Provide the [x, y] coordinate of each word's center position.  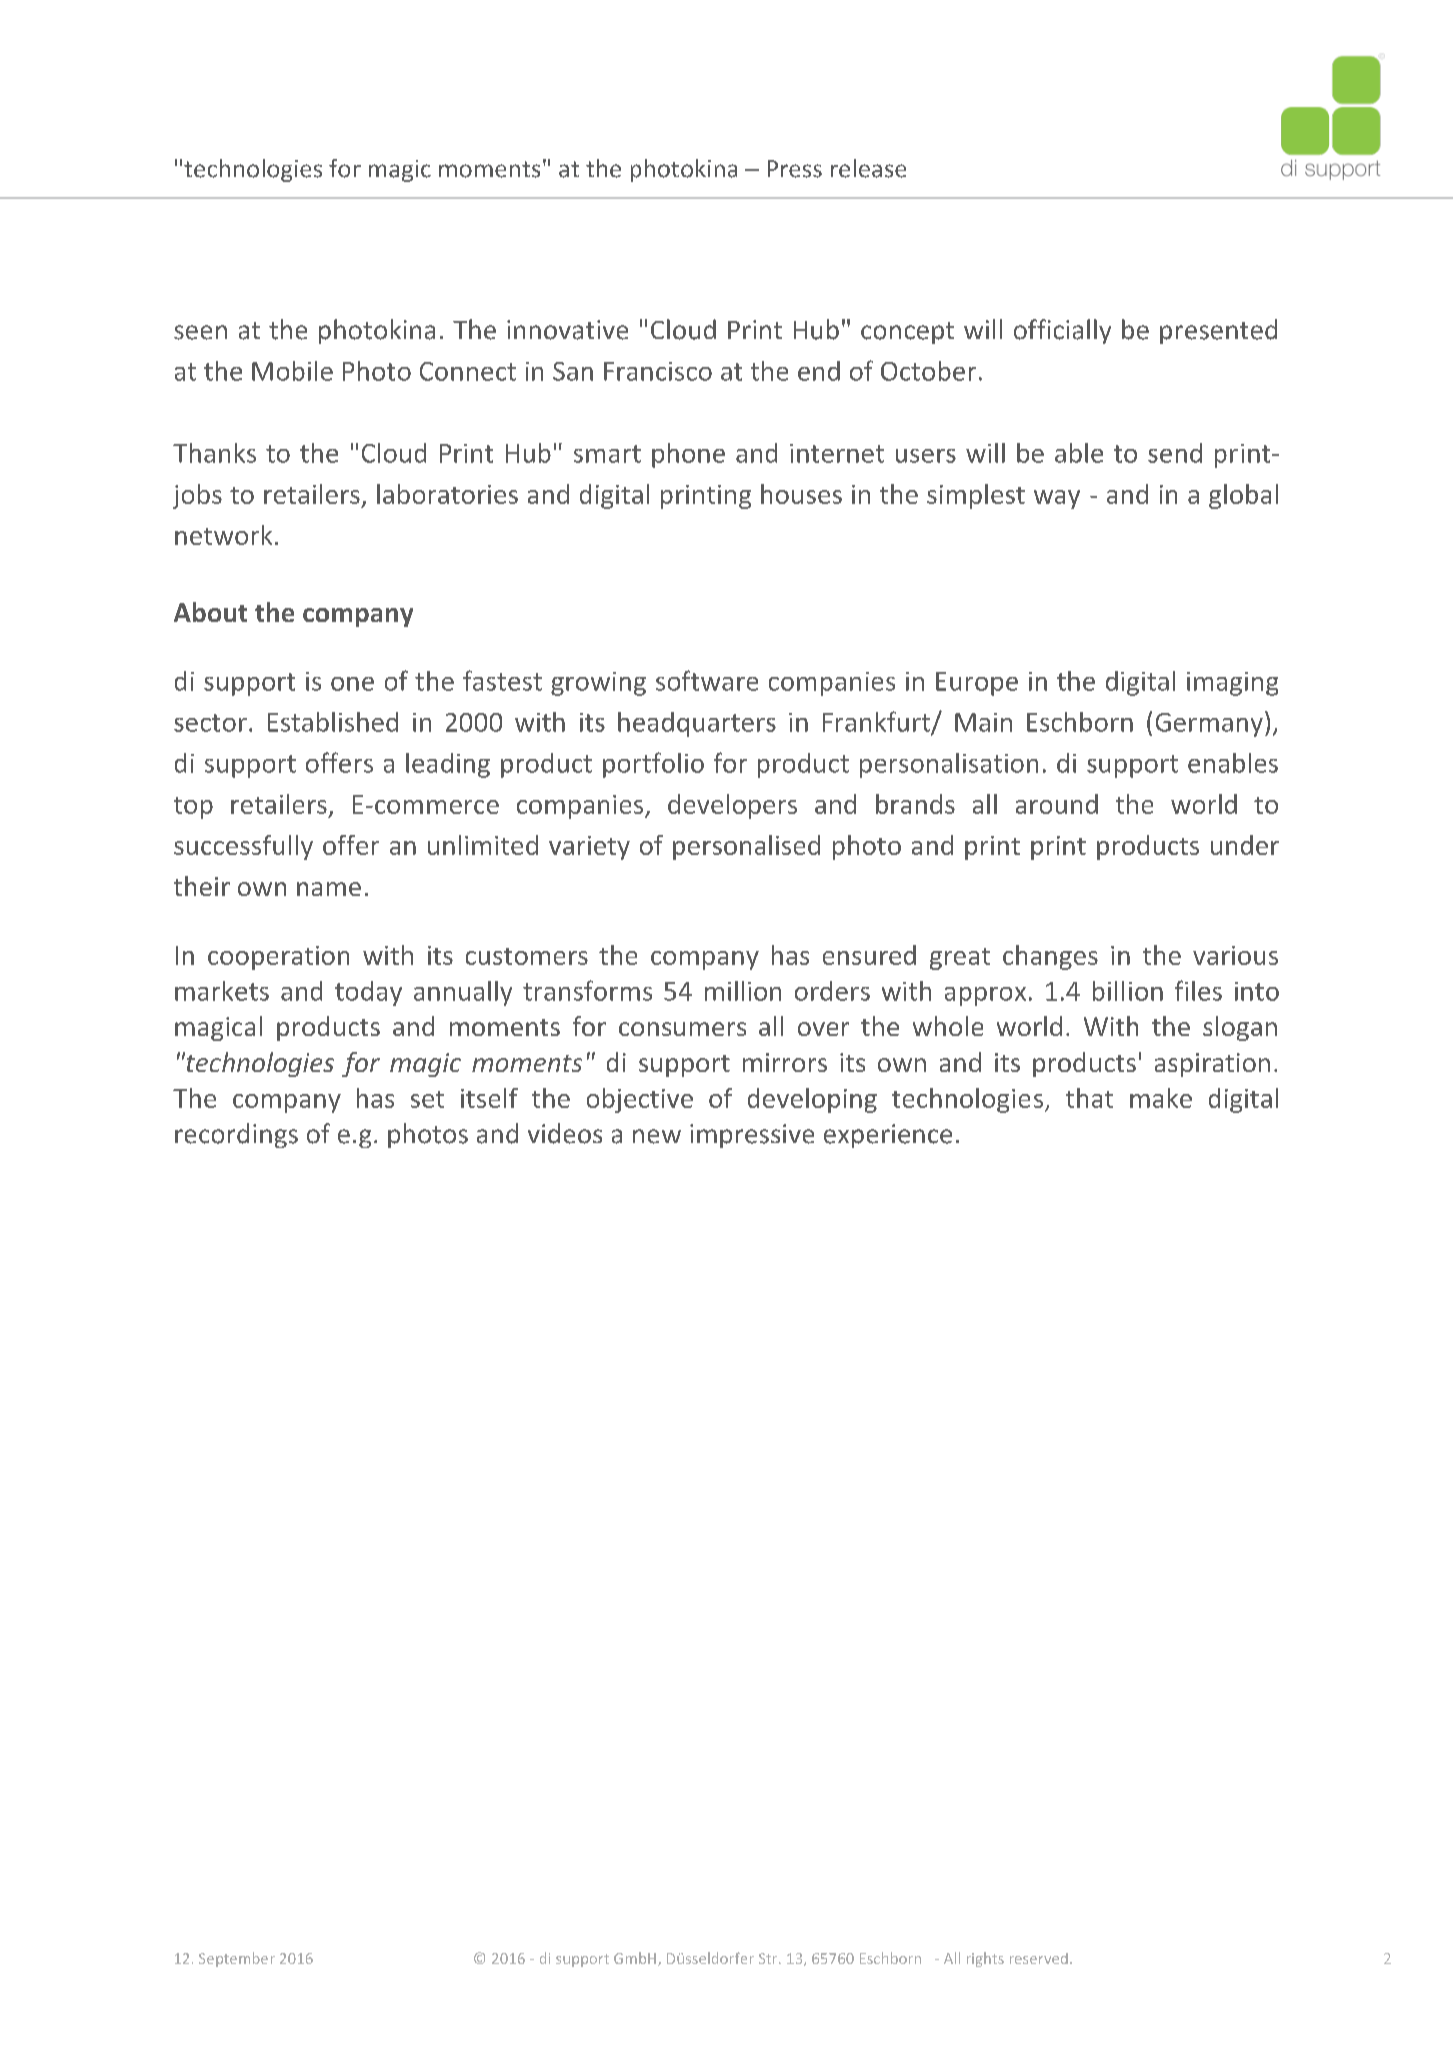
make [1161, 1098]
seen [200, 332]
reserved [1039, 1958]
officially [1062, 331]
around [1057, 804]
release [868, 168]
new [657, 1136]
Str [769, 1958]
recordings [236, 1135]
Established [333, 722]
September [237, 1959]
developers [732, 806]
